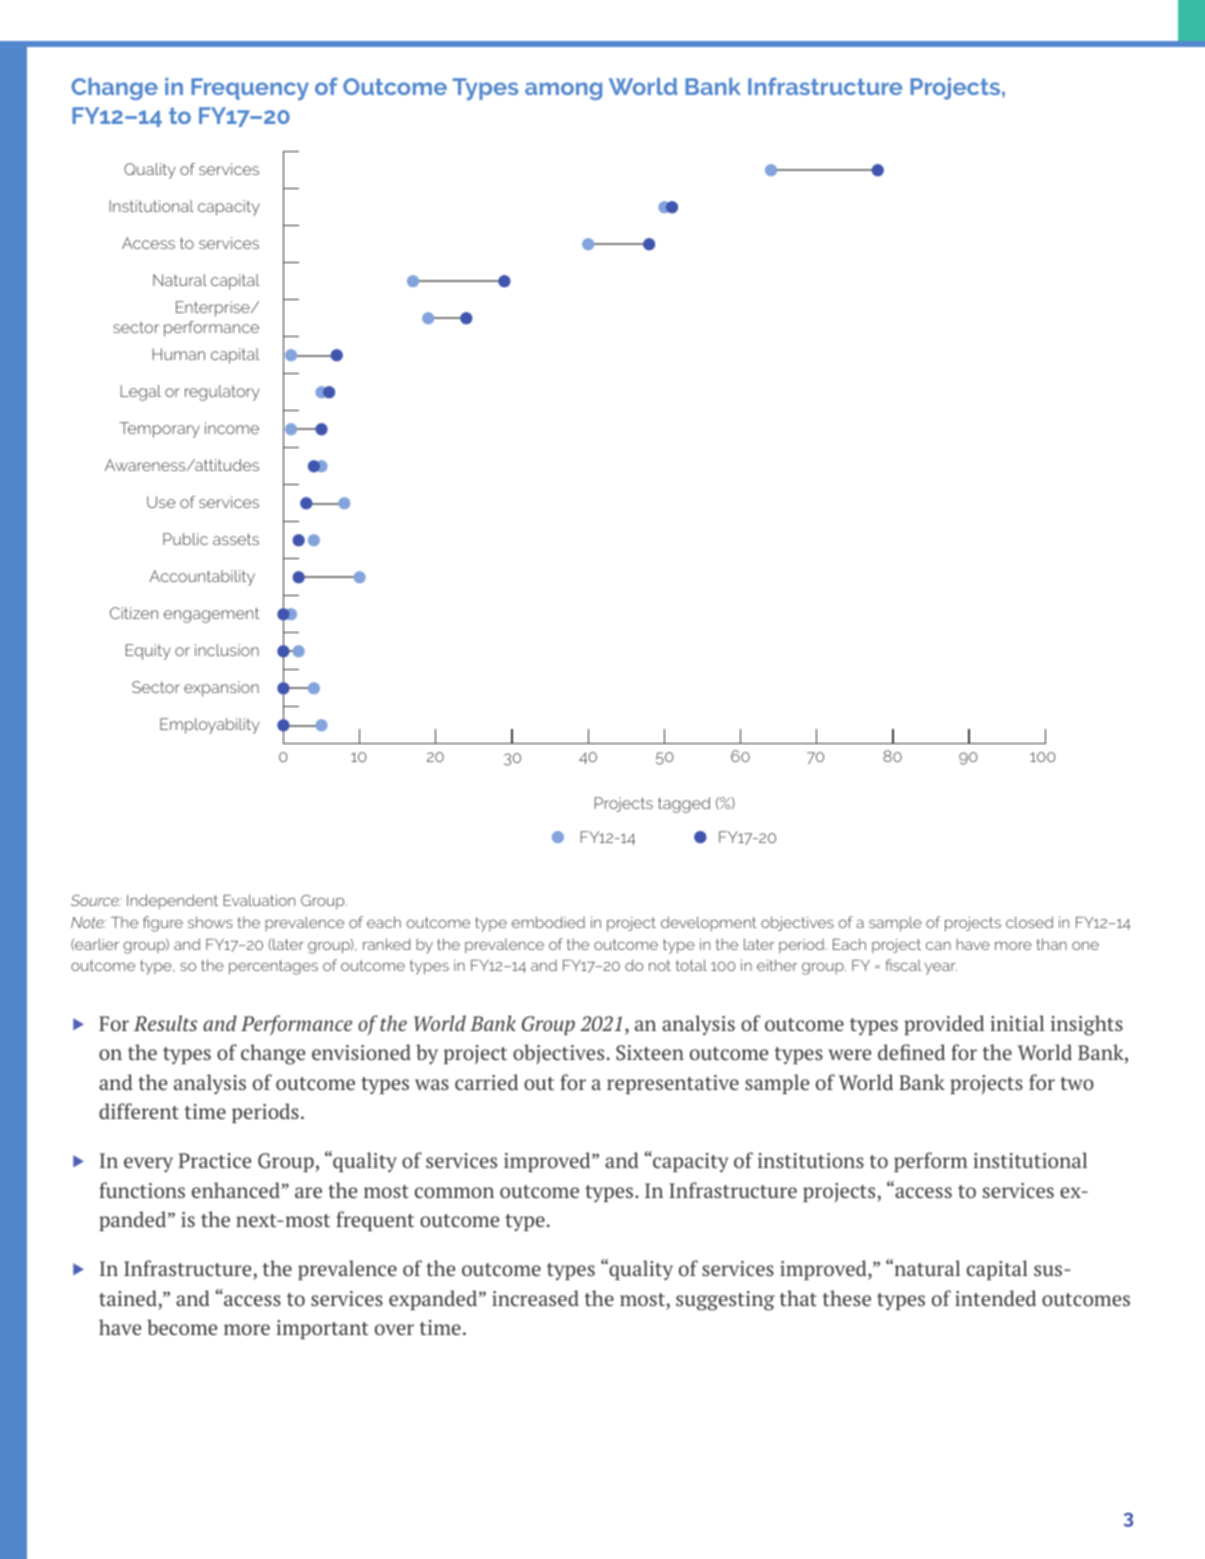 The height and width of the document is (1559, 1205). Describe the element at coordinates (250, 89) in the document. I see `Frequency` at that location.
